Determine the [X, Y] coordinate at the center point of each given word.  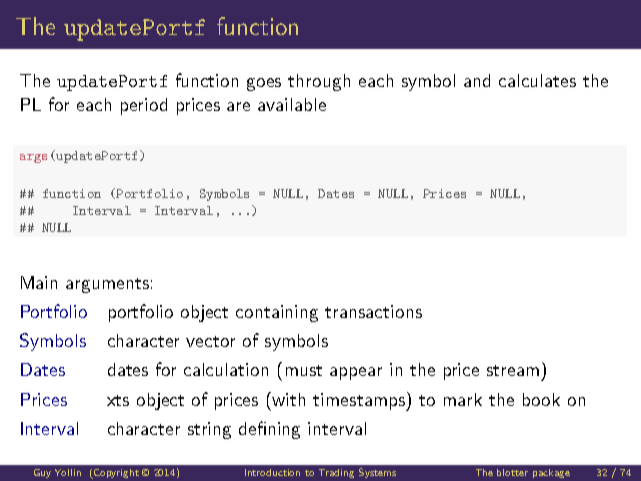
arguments [107, 285]
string [209, 430]
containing [277, 313]
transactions [373, 311]
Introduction [272, 472]
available [292, 104]
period [144, 106]
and [477, 80]
